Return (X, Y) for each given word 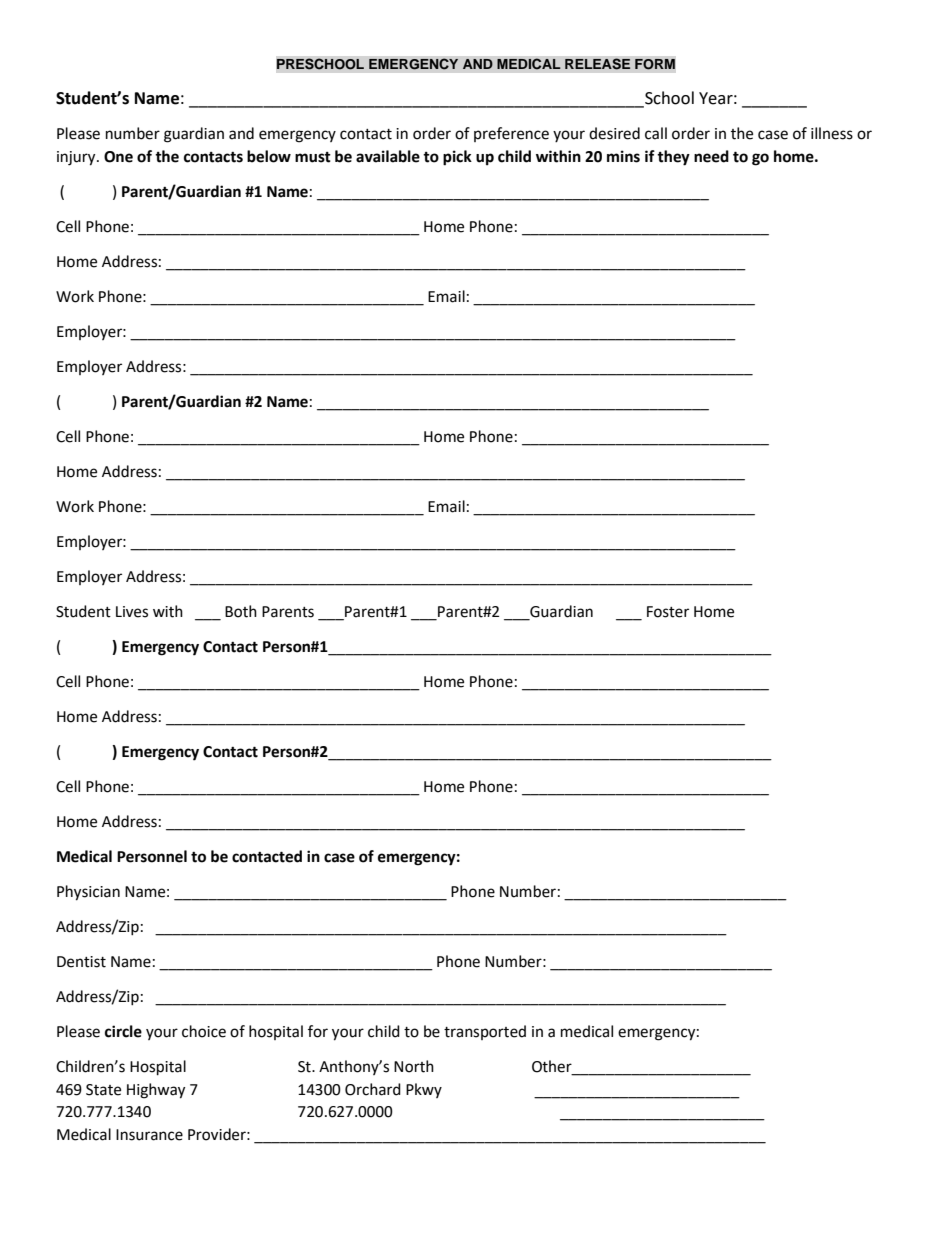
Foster (668, 612)
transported (485, 1032)
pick (457, 158)
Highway (156, 1091)
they (673, 158)
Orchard (373, 1089)
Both (241, 611)
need (711, 156)
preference (511, 134)
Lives (132, 612)
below (269, 156)
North (414, 1066)
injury (77, 158)
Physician (88, 893)
